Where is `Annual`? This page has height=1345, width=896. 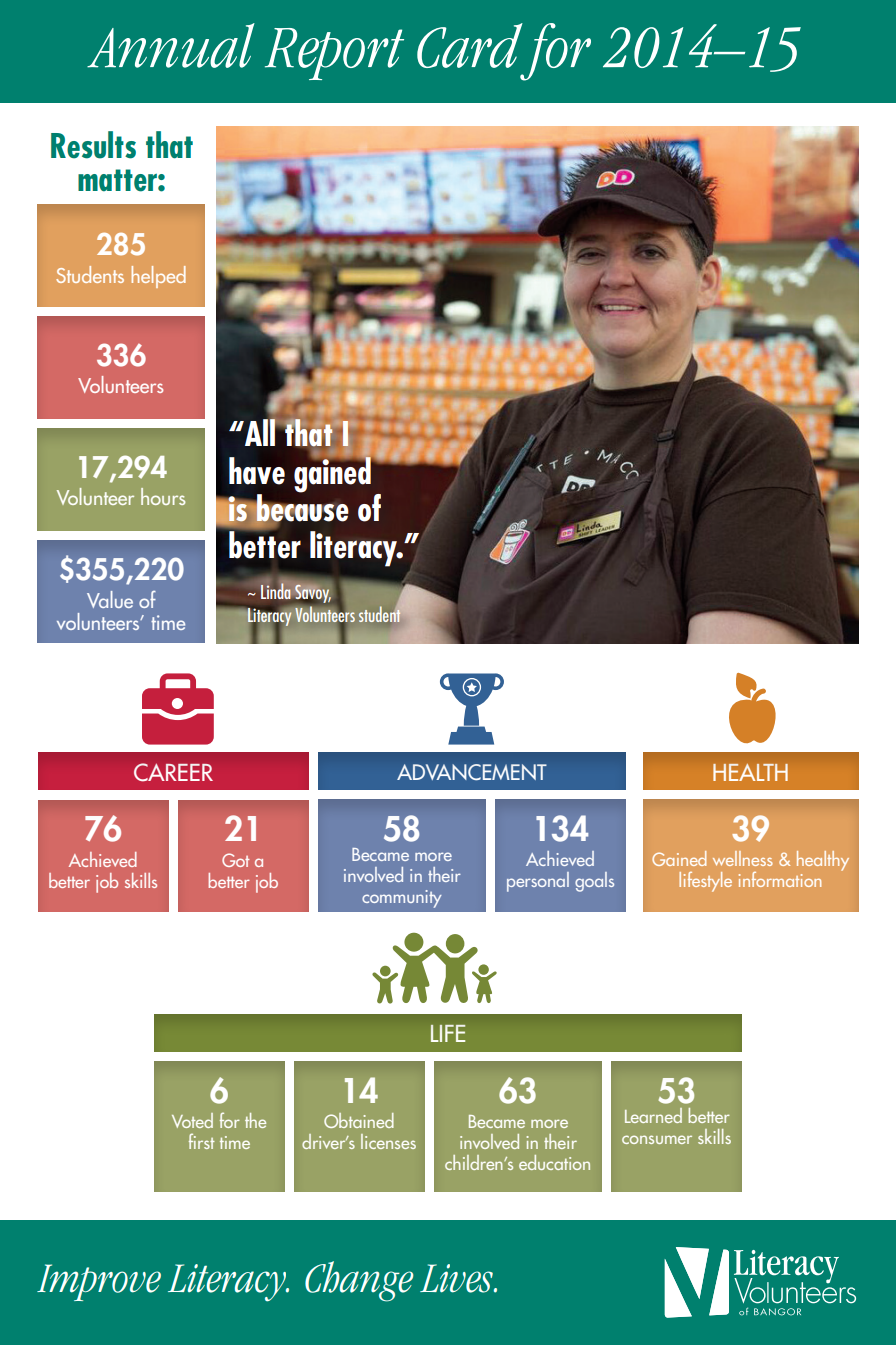 Annual is located at coordinates (171, 45).
